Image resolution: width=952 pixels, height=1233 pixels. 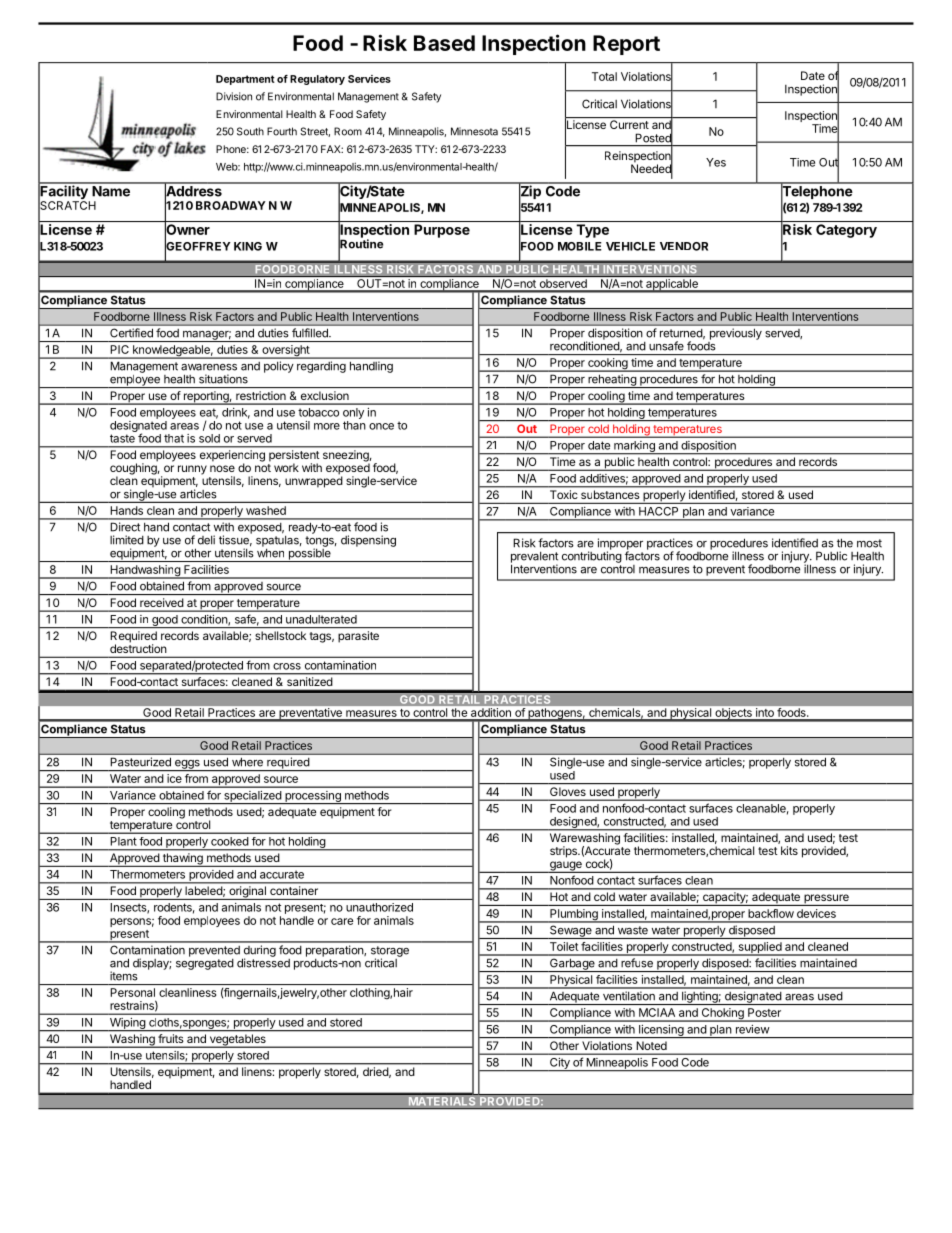 What do you see at coordinates (245, 80) in the image?
I see `Department` at bounding box center [245, 80].
